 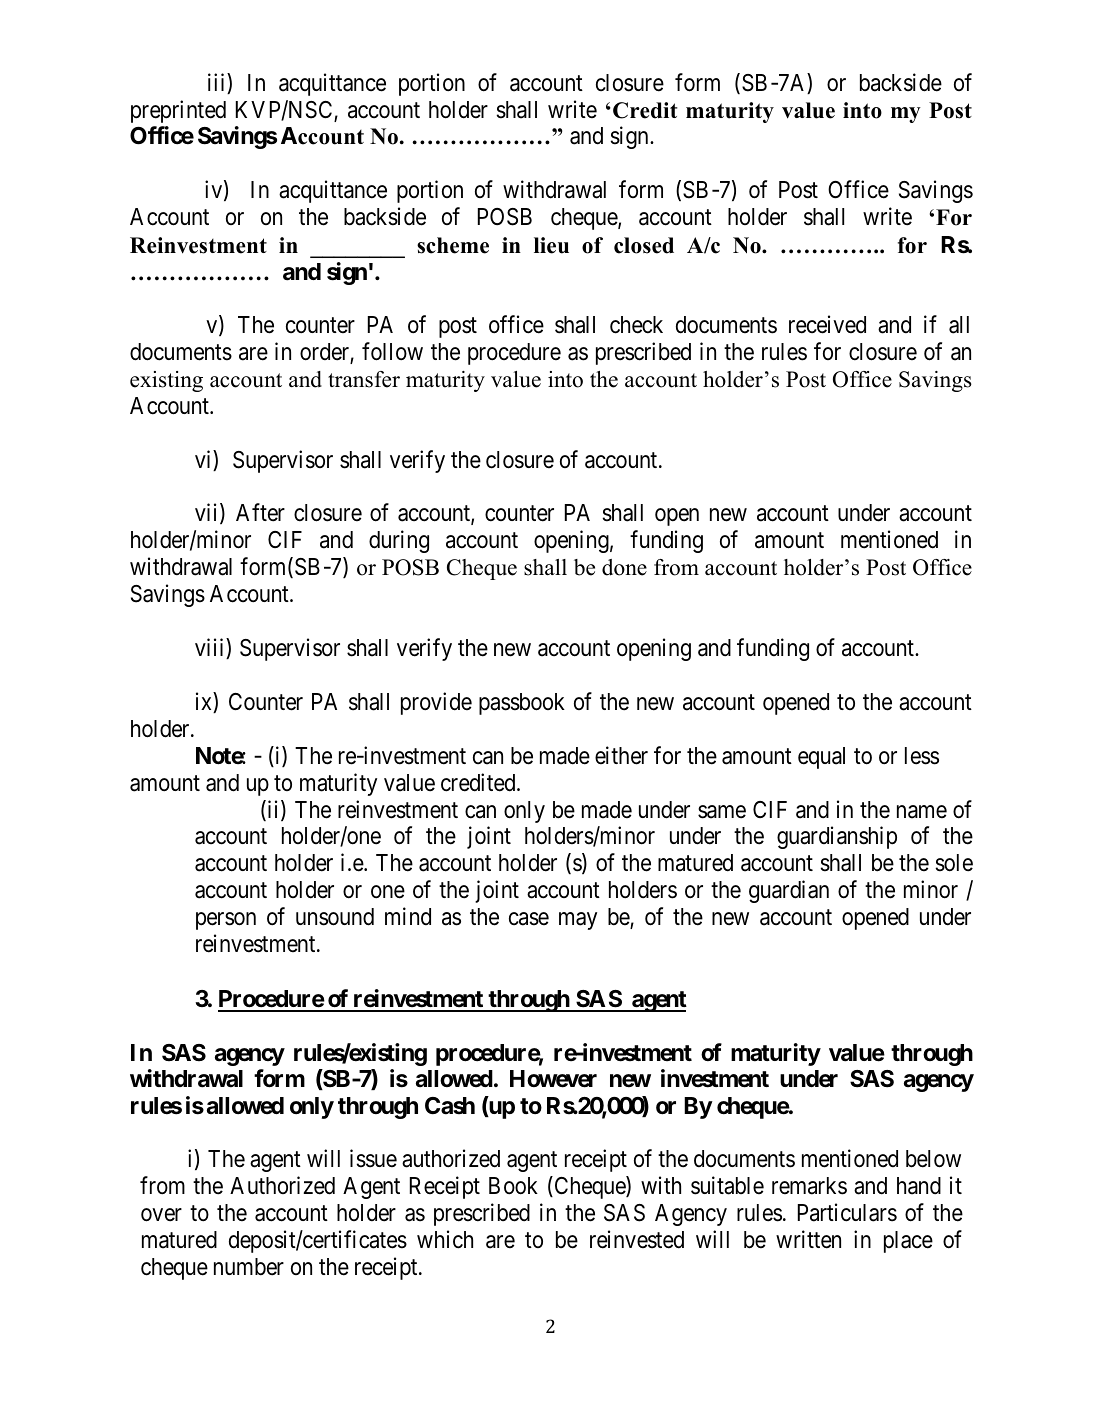 I want to click on done, so click(x=624, y=567).
